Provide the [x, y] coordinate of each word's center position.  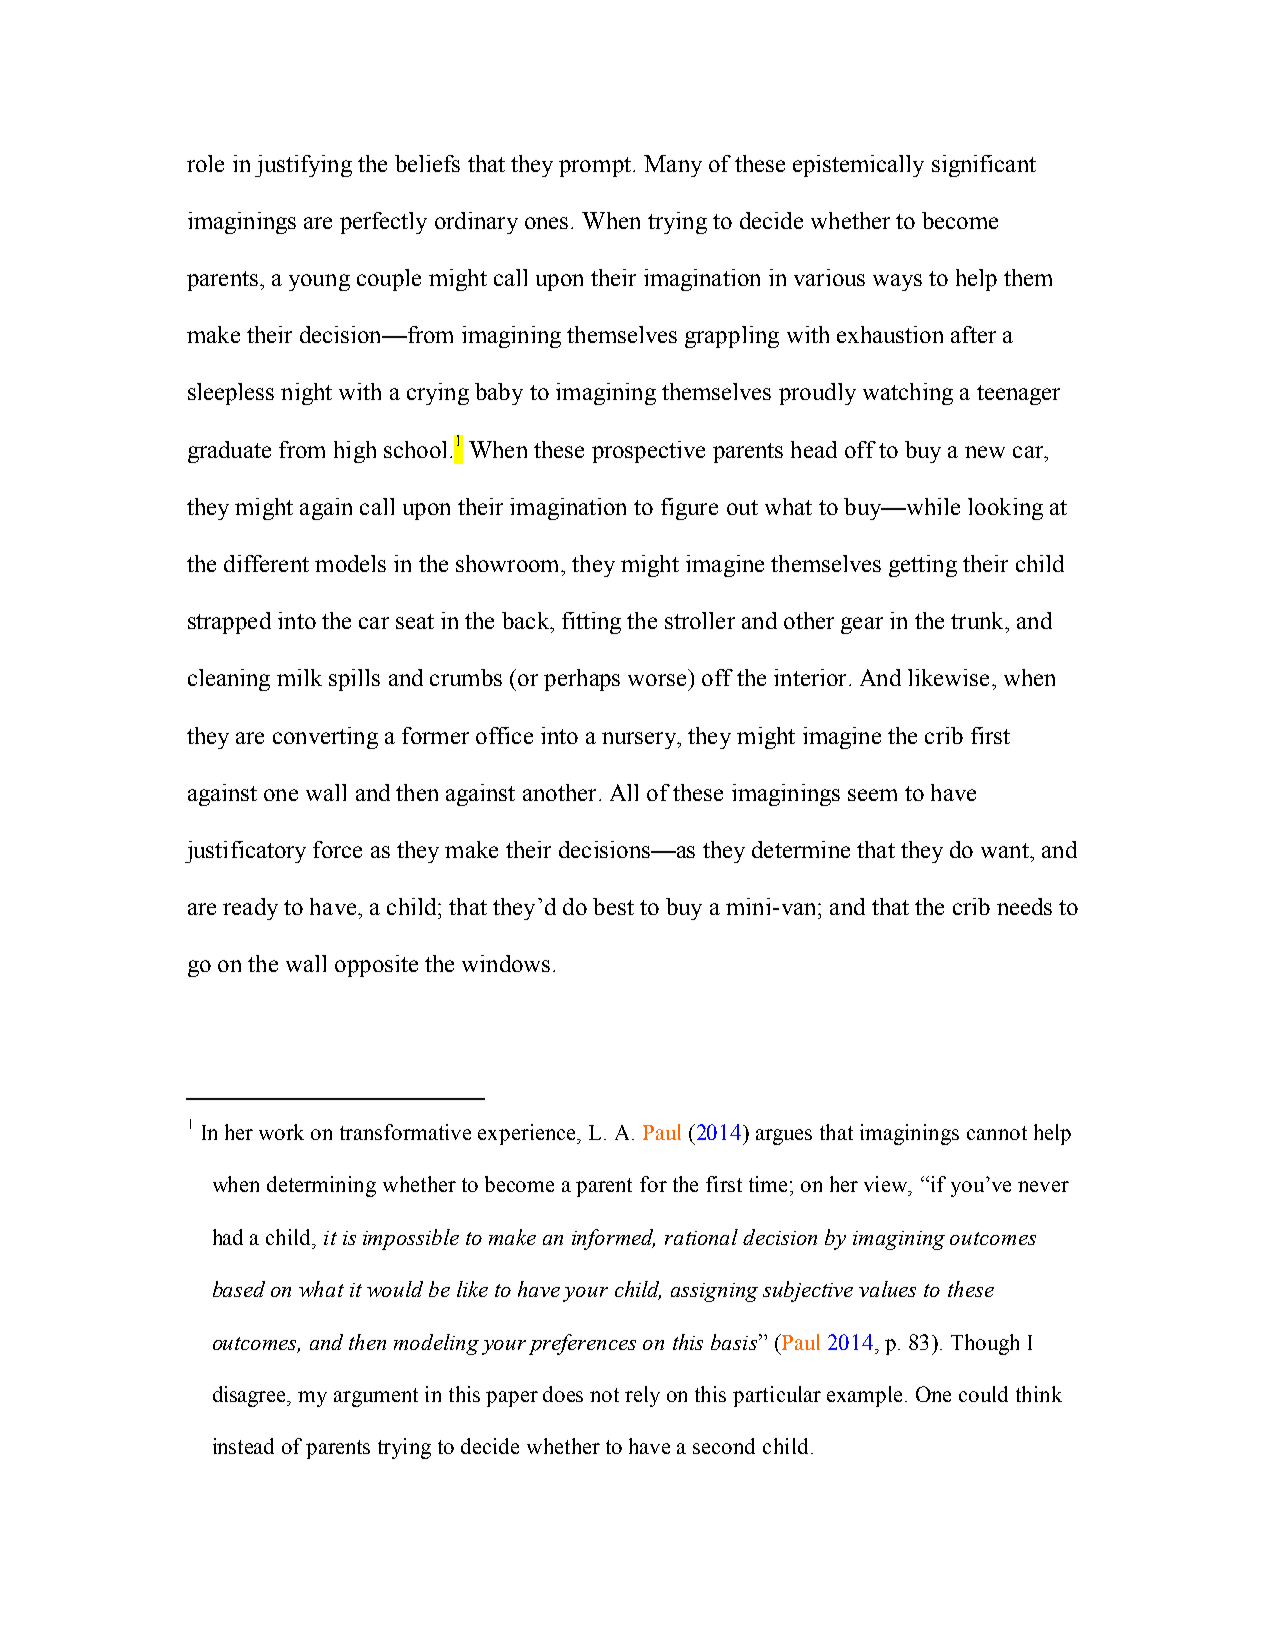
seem [872, 795]
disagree [251, 1396]
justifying [303, 166]
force [337, 849]
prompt [596, 167]
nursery [640, 740]
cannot [997, 1133]
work [281, 1132]
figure [689, 509]
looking [1005, 509]
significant [984, 166]
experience [528, 1134]
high [355, 452]
